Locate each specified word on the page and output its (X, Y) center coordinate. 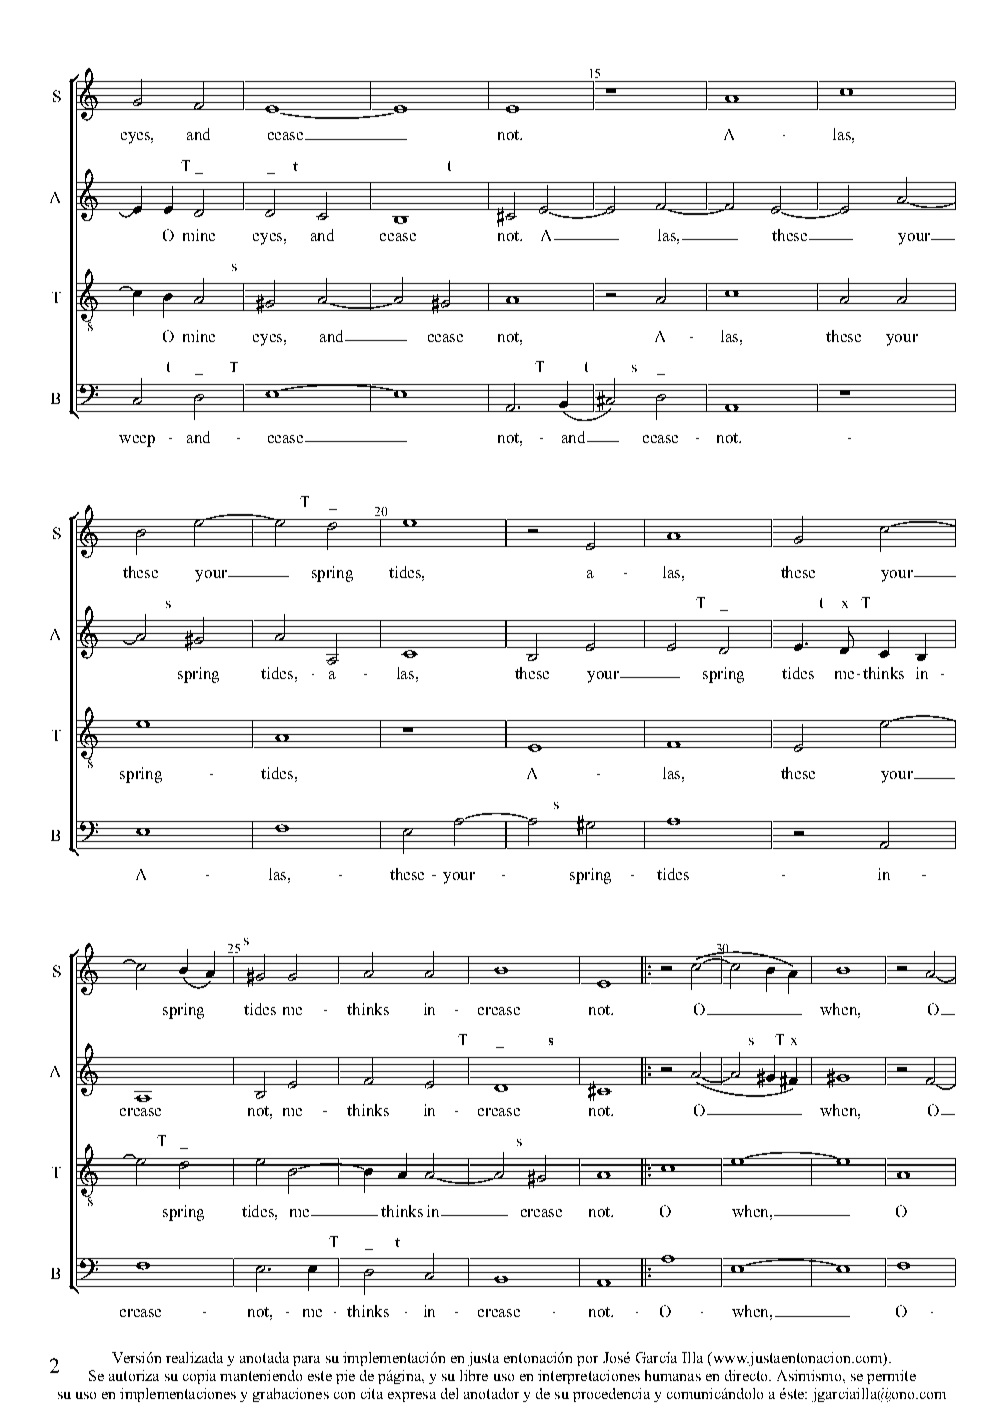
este (320, 1376)
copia (199, 1377)
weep (137, 441)
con (344, 1395)
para (306, 1361)
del (449, 1393)
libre (474, 1375)
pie (345, 1377)
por (587, 1361)
